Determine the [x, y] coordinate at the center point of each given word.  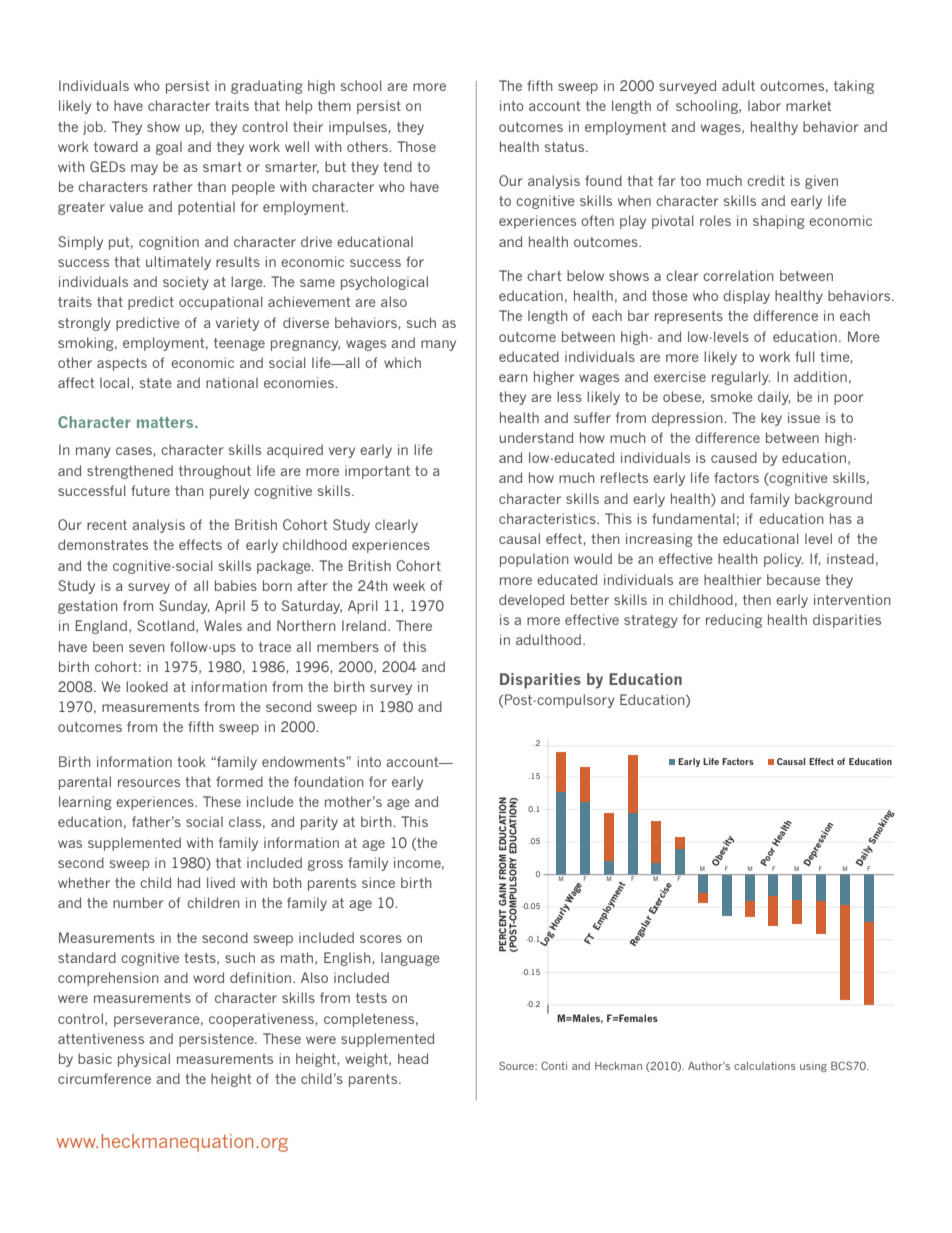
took [191, 761]
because [793, 579]
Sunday [184, 607]
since [378, 882]
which [402, 362]
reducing [734, 621]
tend [397, 166]
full [804, 356]
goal [169, 148]
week [409, 585]
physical [144, 1060]
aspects [122, 364]
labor [764, 105]
